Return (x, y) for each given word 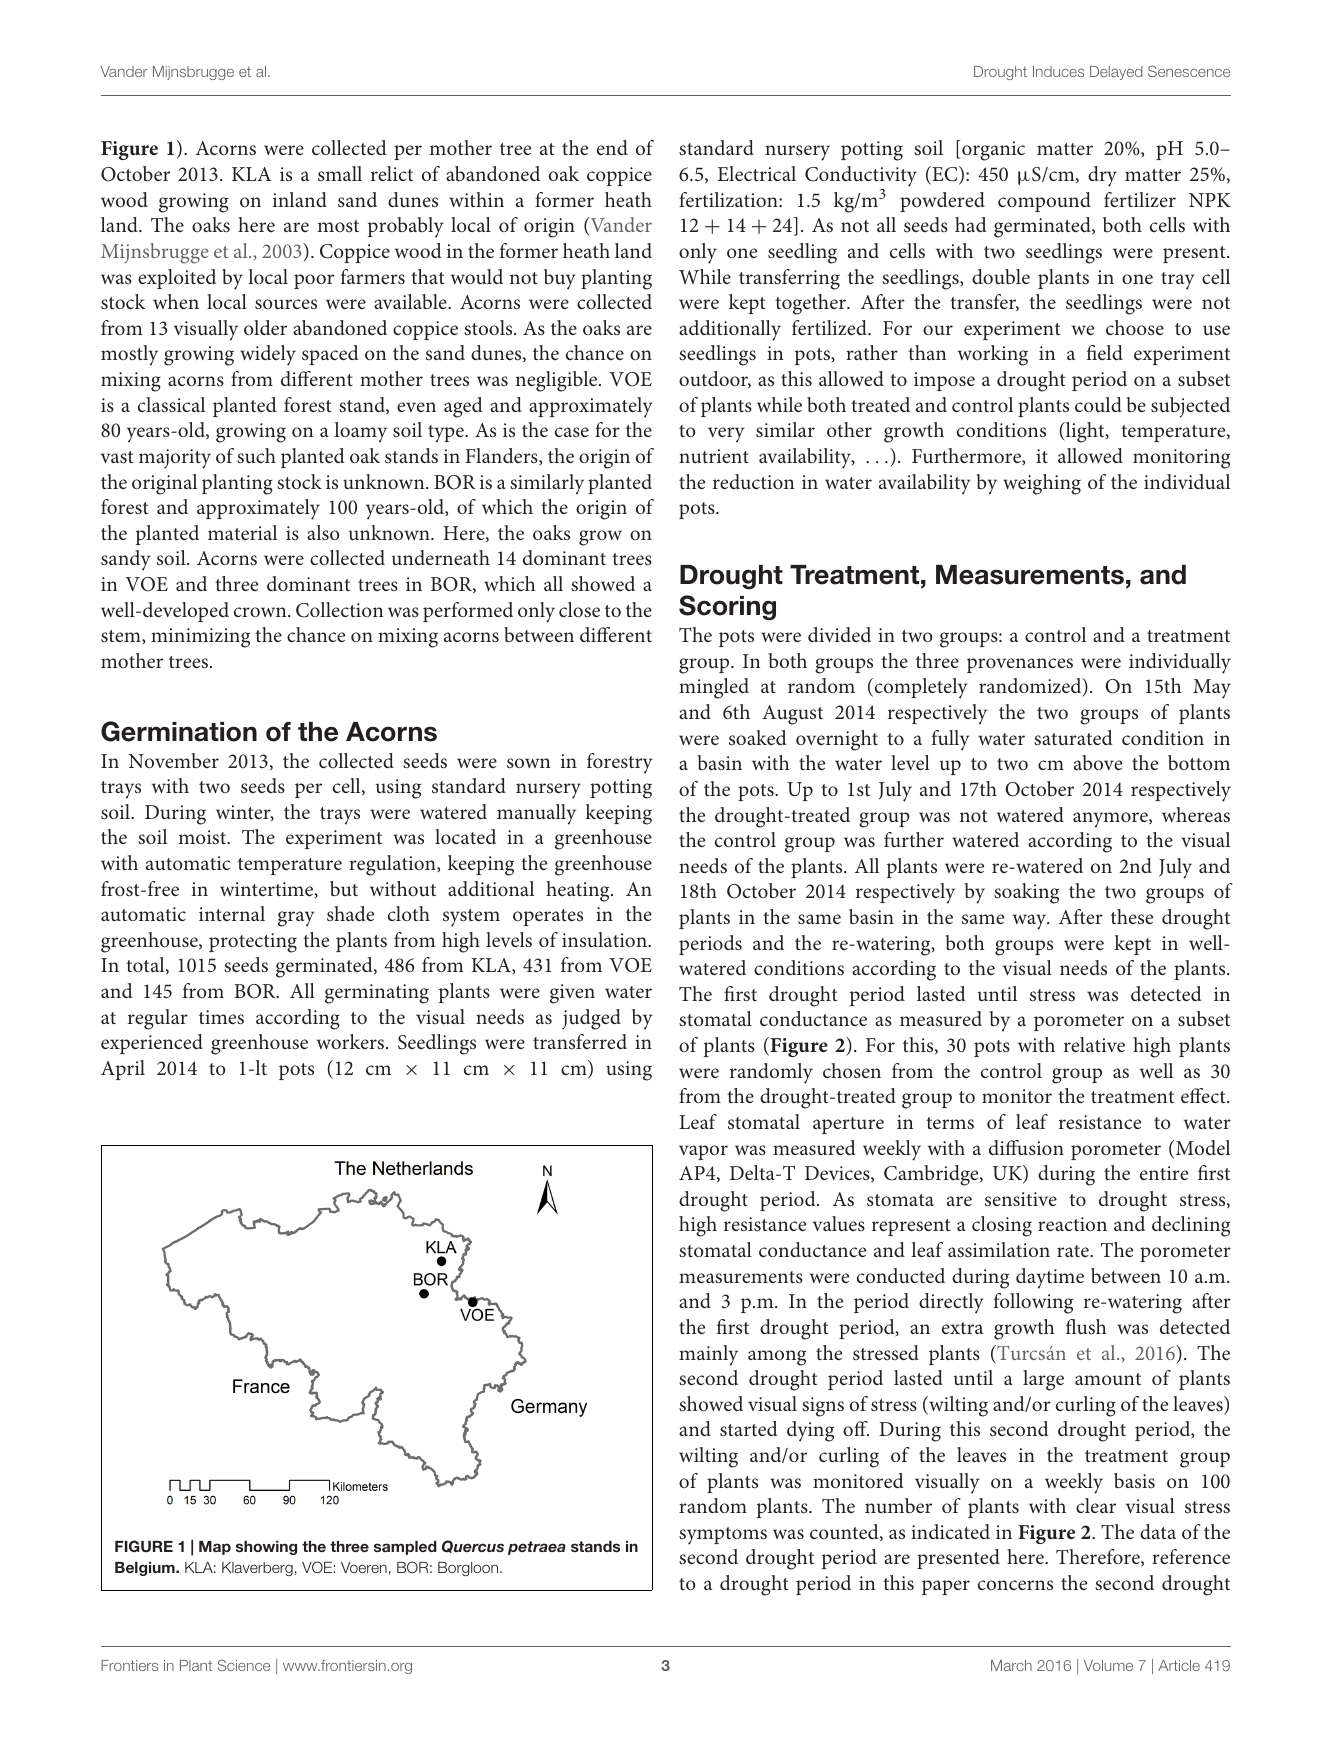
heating (579, 891)
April (123, 1070)
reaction (1072, 1224)
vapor (703, 1152)
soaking (1026, 893)
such (256, 455)
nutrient (714, 456)
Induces (1058, 71)
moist (203, 837)
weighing (1042, 484)
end (612, 147)
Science (244, 1665)
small (340, 173)
